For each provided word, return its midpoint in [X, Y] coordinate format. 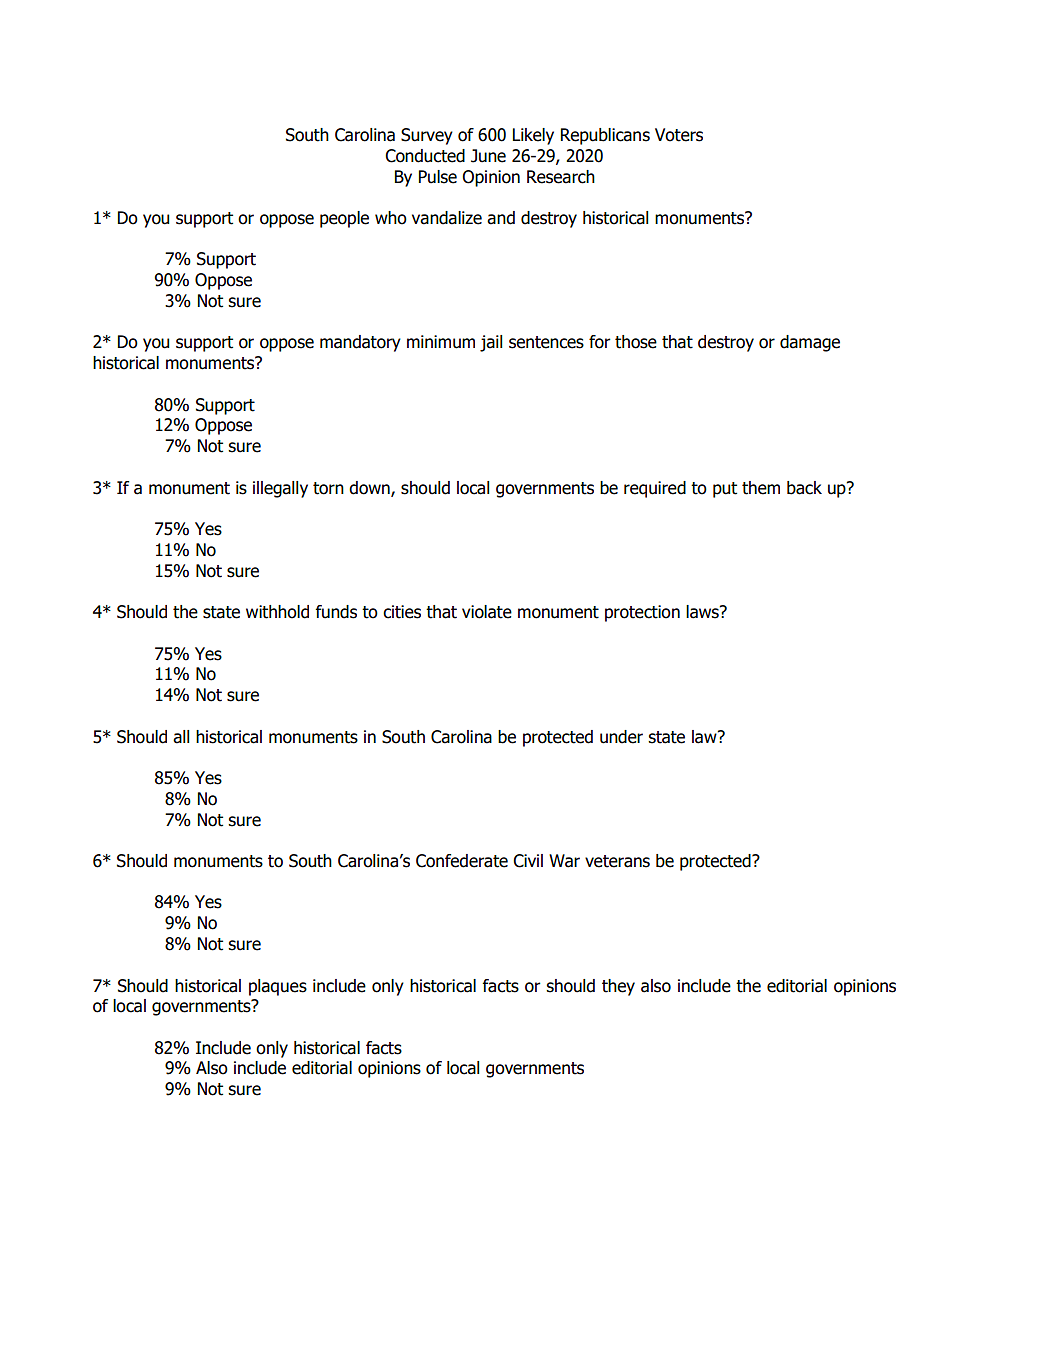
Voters [679, 135]
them [761, 488]
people [344, 219]
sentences [546, 342]
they [618, 987]
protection [642, 613]
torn [328, 488]
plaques [278, 987]
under [621, 737]
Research [561, 177]
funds [336, 612]
